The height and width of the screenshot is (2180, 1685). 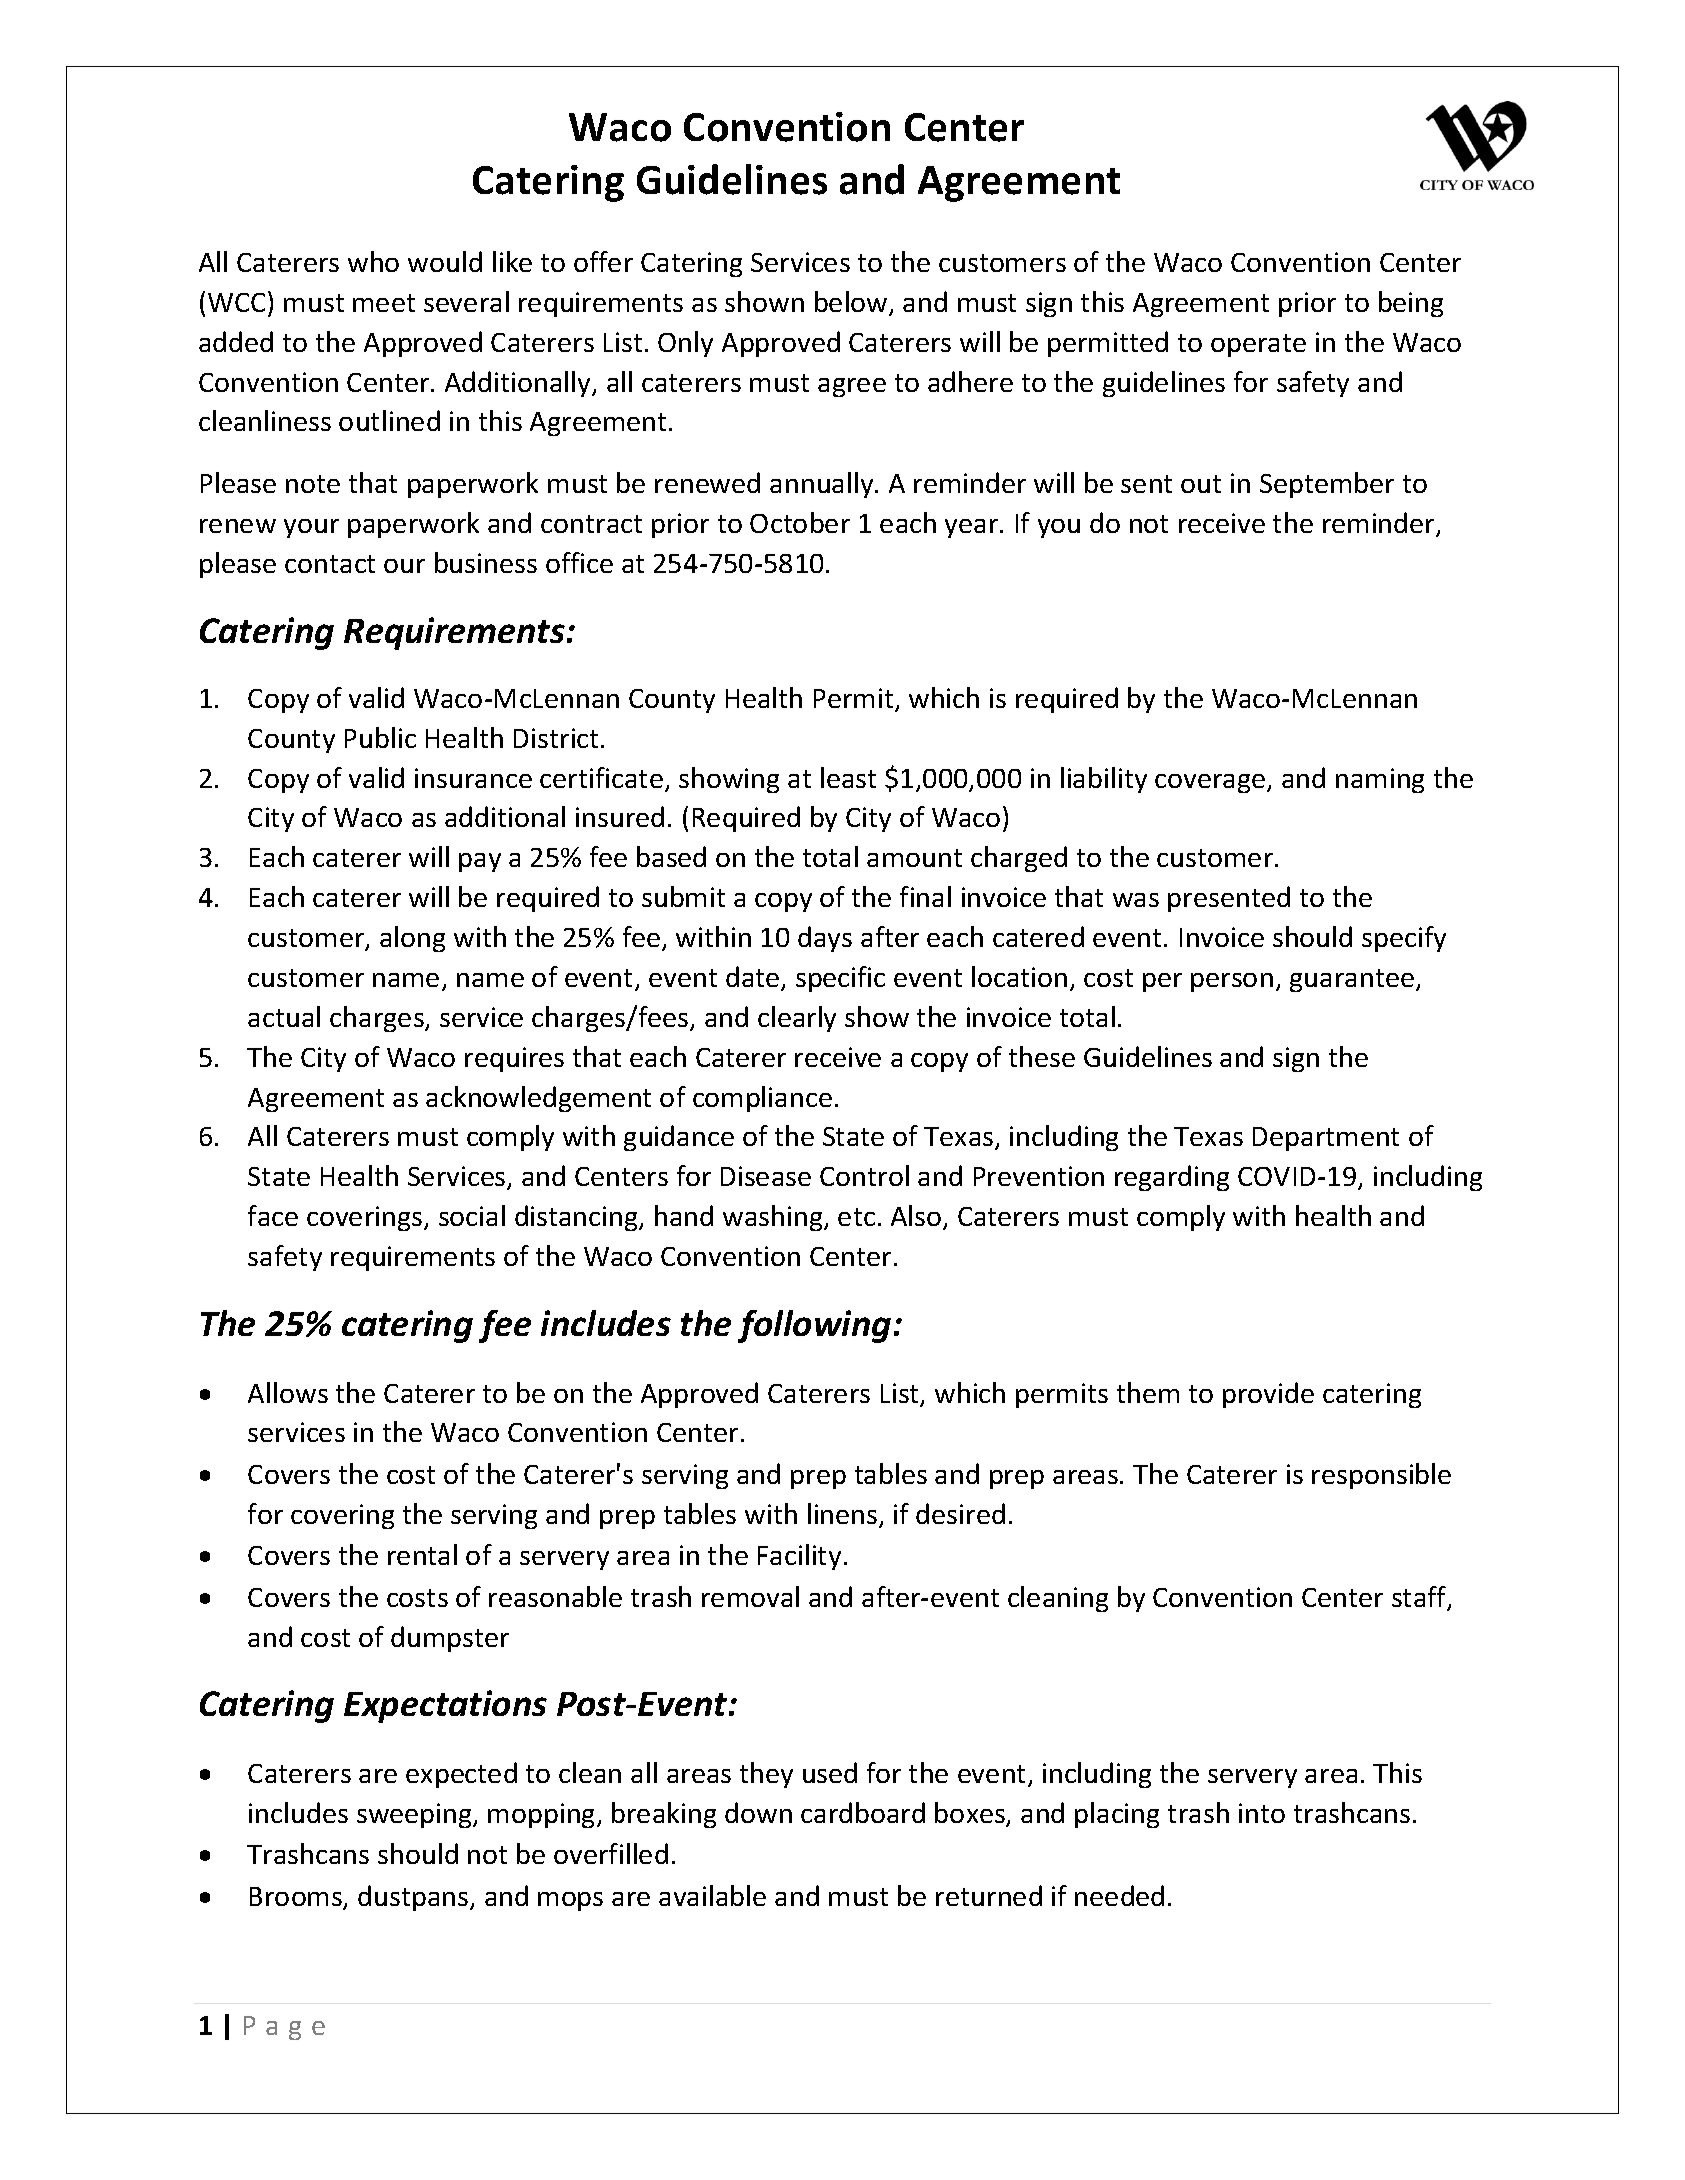 I want to click on staff, so click(x=1420, y=1598).
